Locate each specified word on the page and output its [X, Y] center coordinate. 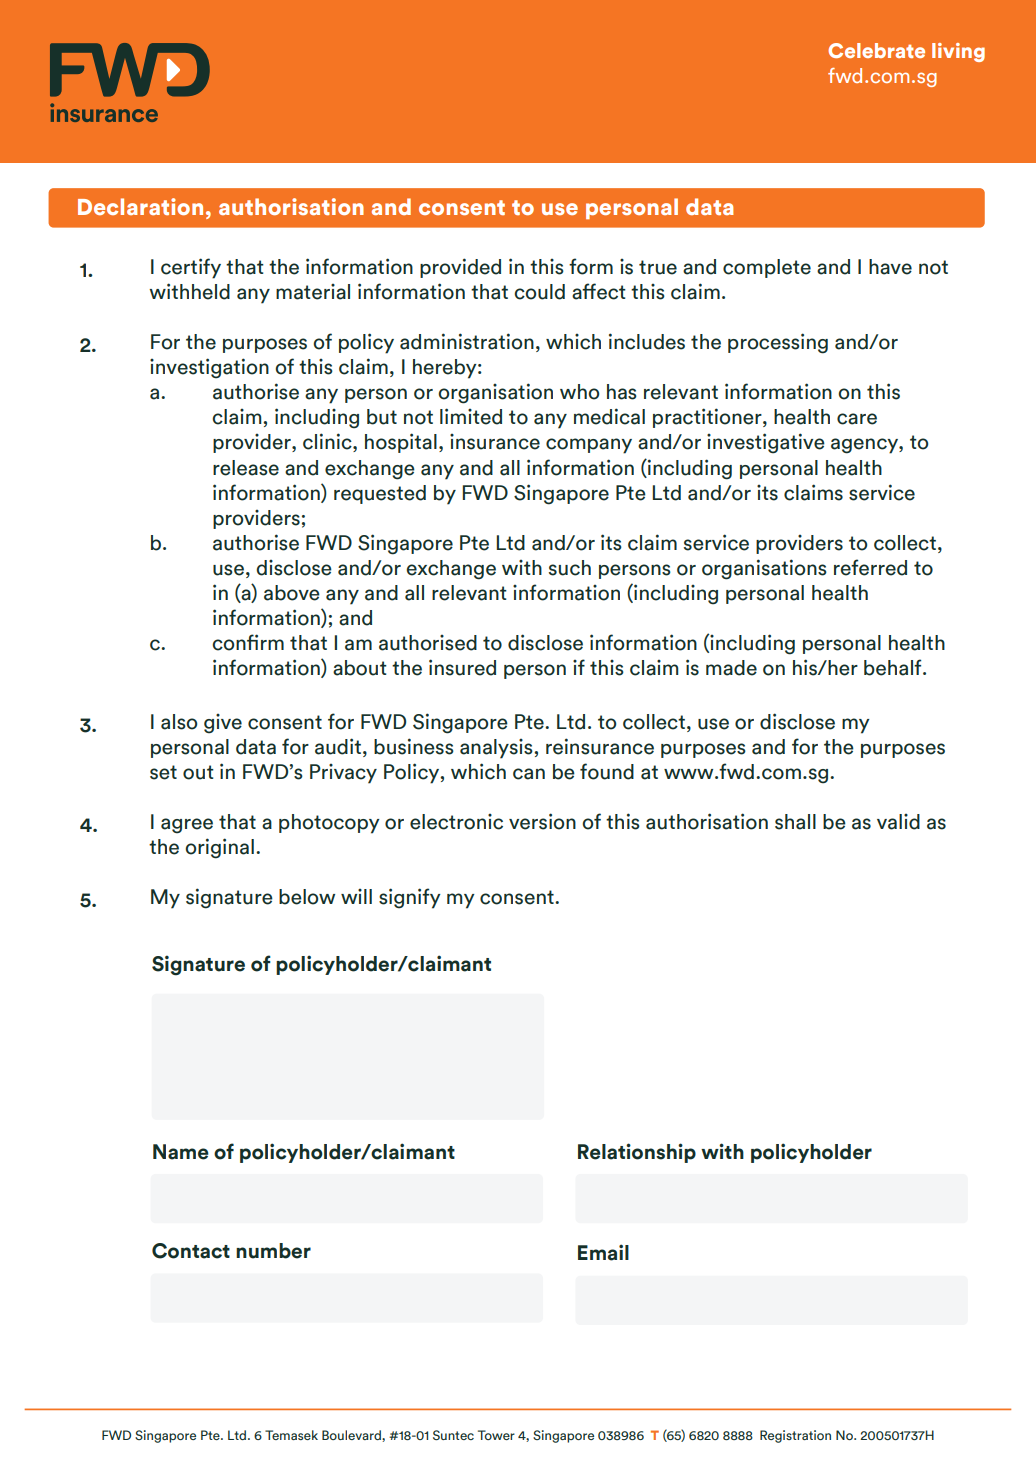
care [857, 419]
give [223, 724]
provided [460, 268]
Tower [496, 1435]
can [529, 774]
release [246, 468]
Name [181, 1152]
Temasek [291, 1435]
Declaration [140, 206]
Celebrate [876, 50]
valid [898, 822]
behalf [894, 667]
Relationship [637, 1153]
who [579, 392]
